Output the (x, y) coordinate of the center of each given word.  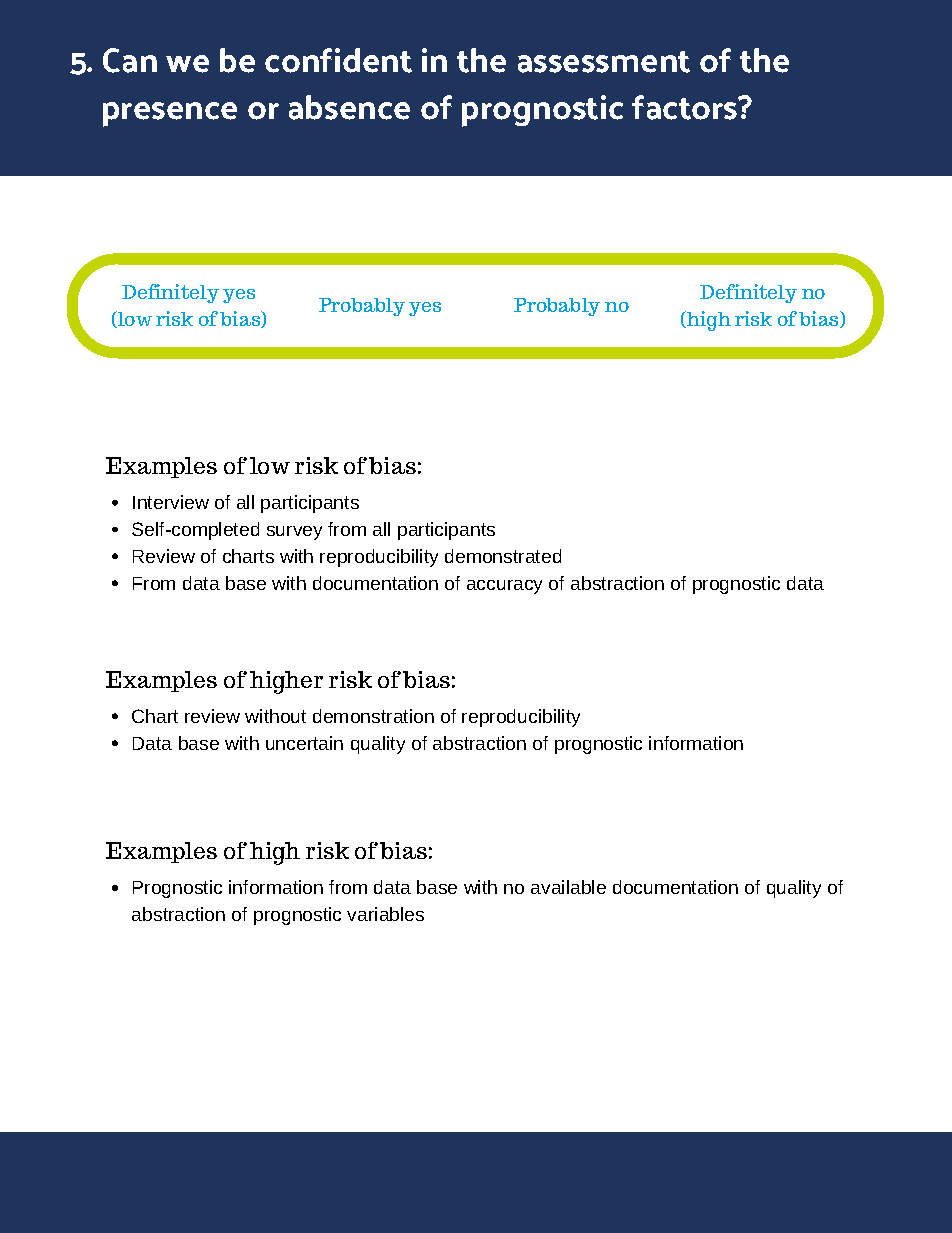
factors (685, 107)
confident (338, 60)
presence (170, 114)
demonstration (373, 716)
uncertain (304, 743)
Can (130, 60)
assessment (604, 62)
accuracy (504, 587)
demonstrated (503, 556)
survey (294, 533)
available (568, 887)
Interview (171, 502)
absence (349, 107)
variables (385, 914)
